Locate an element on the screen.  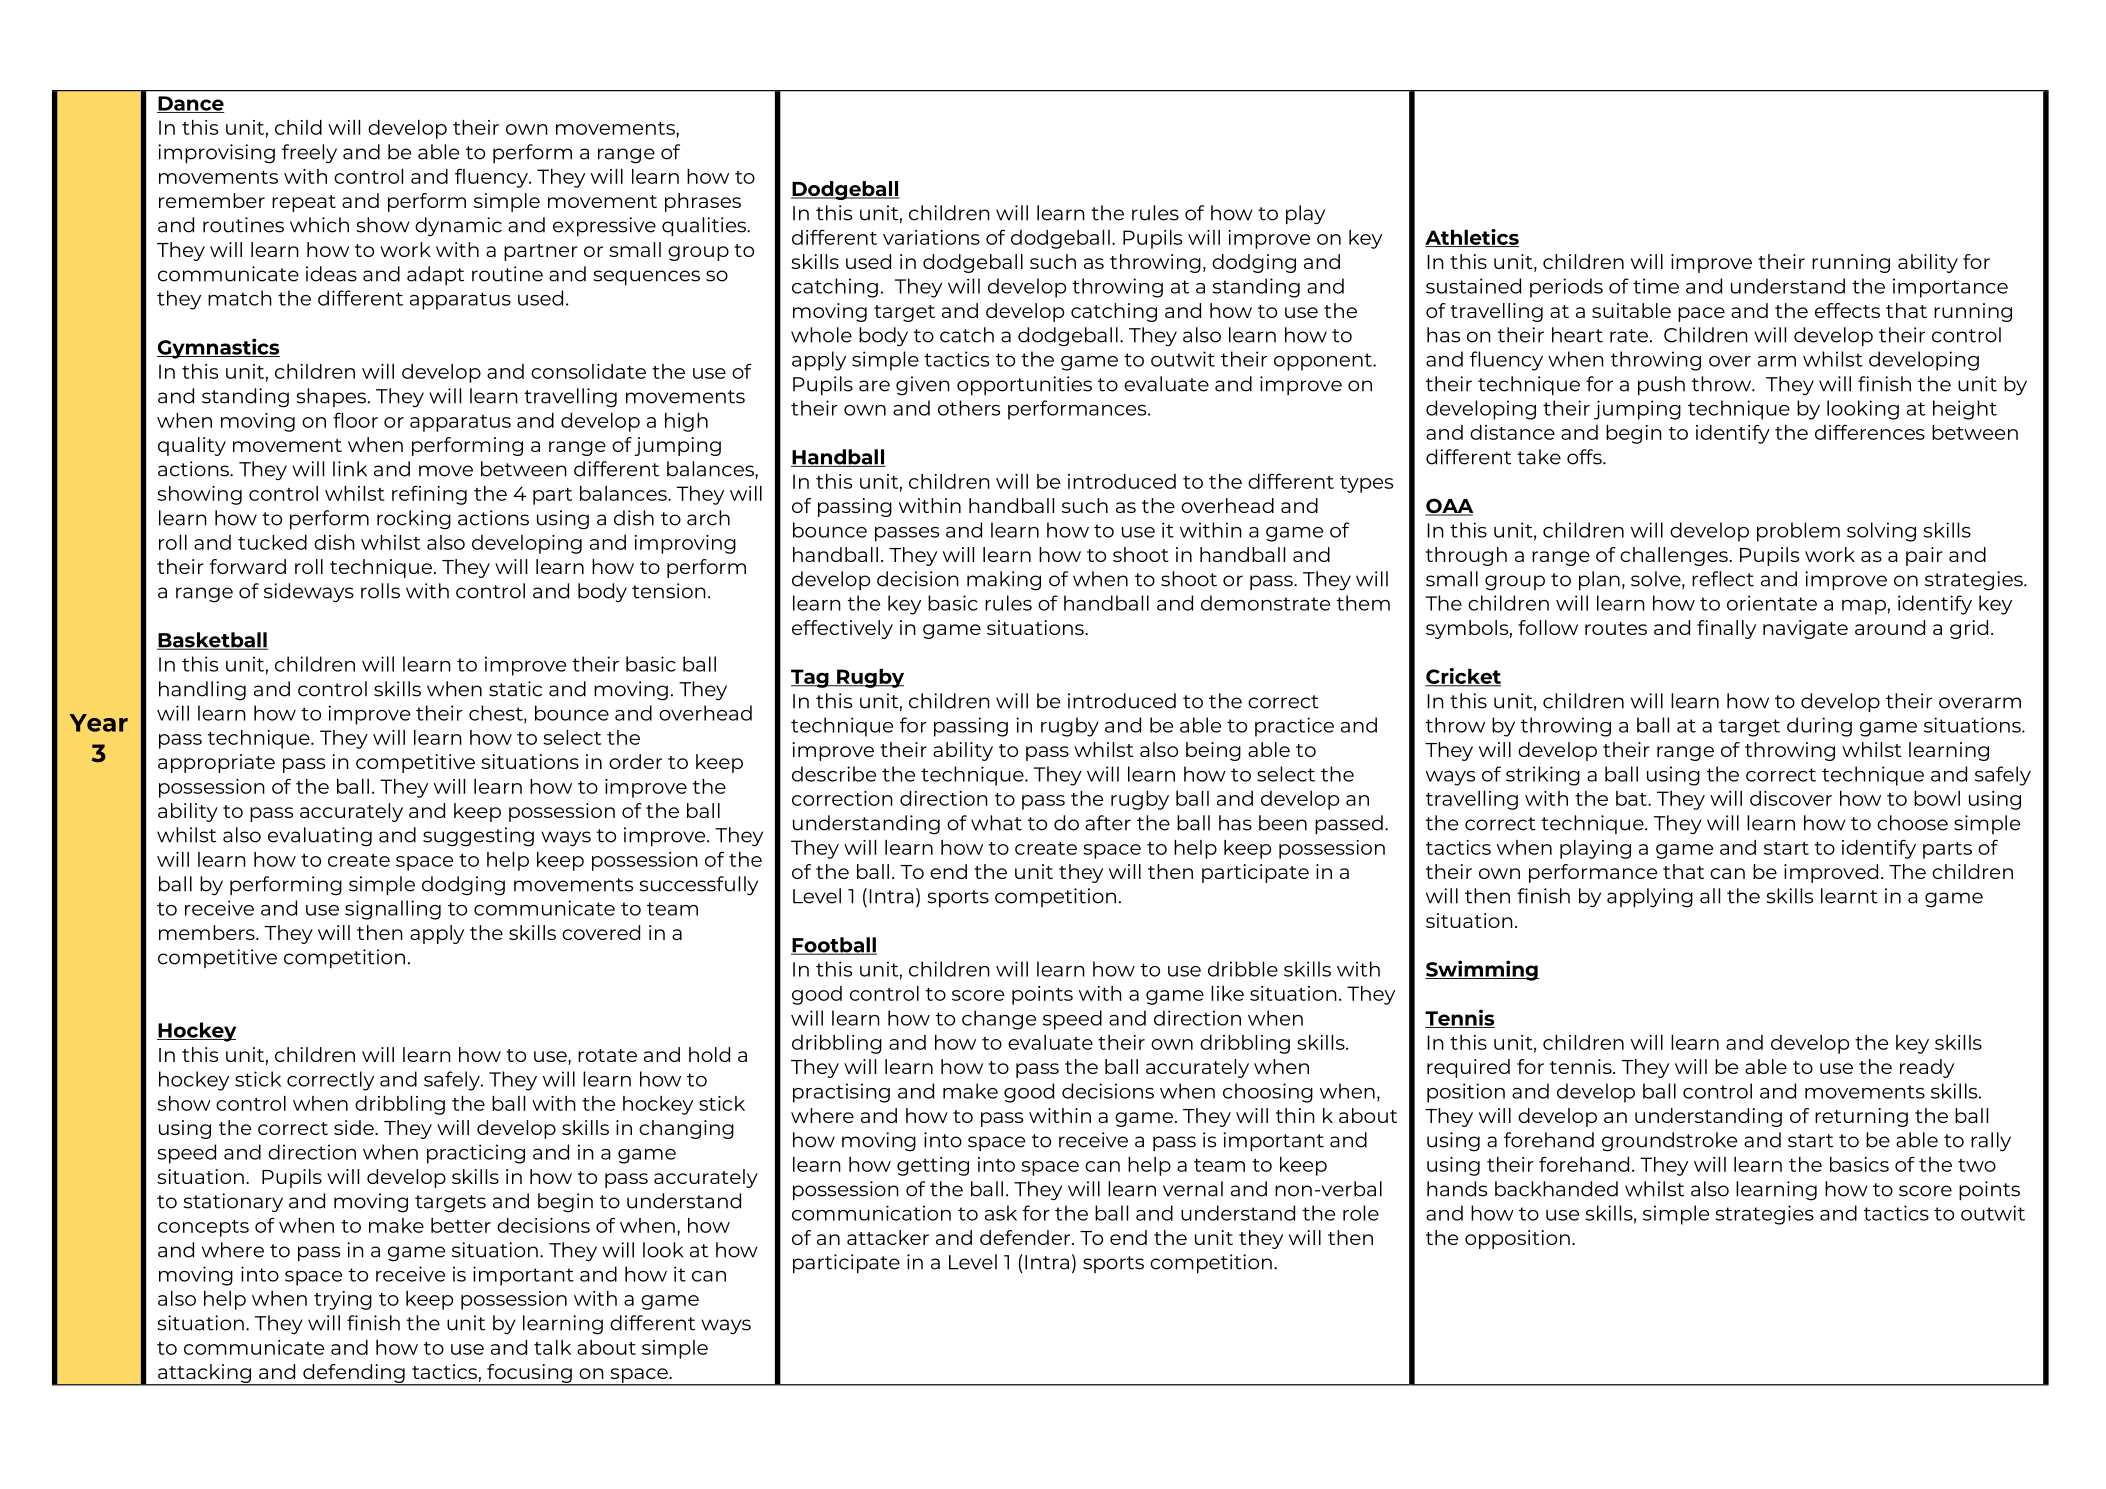
change is located at coordinates (999, 1020).
